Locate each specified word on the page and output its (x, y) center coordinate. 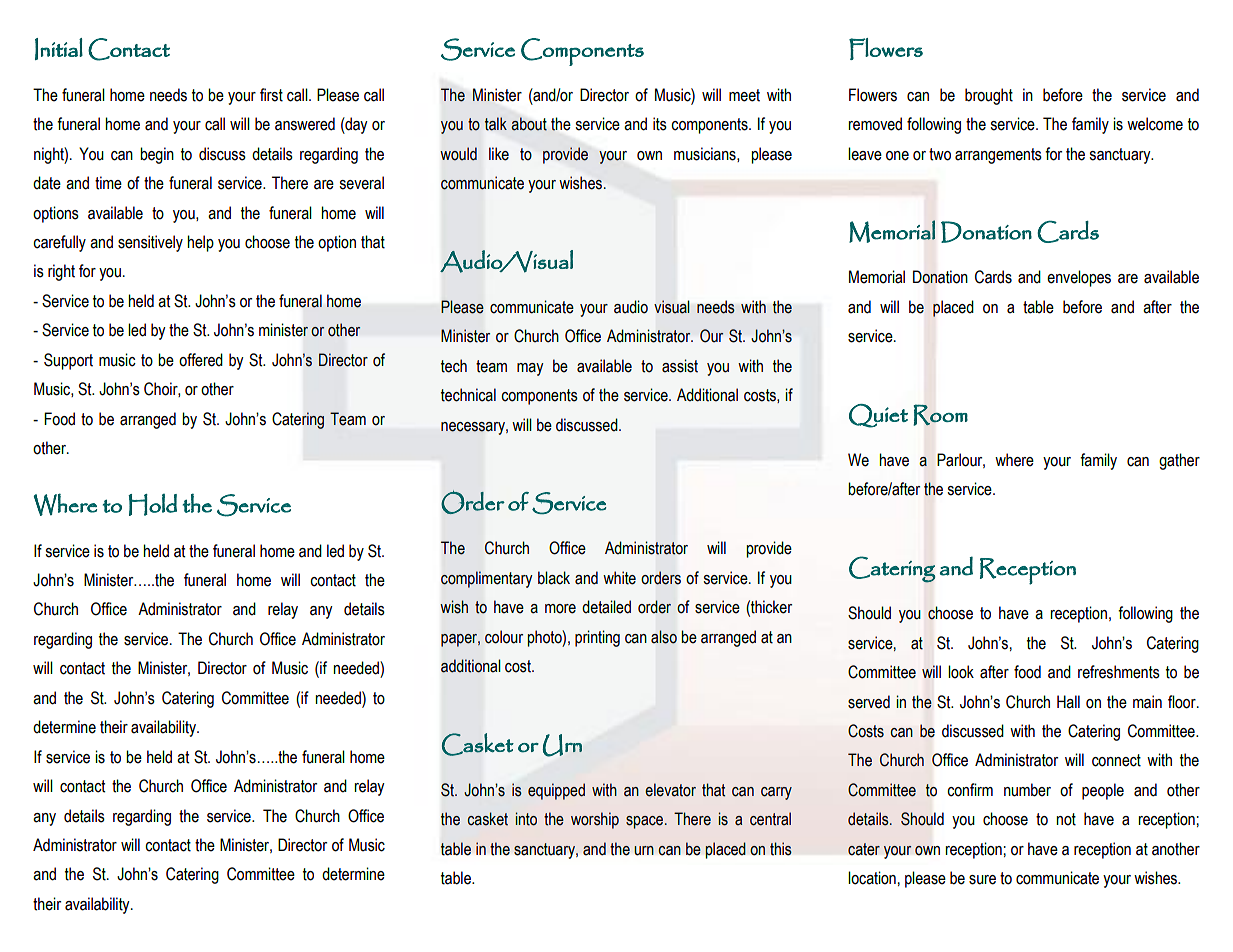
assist (680, 366)
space (646, 822)
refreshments (1119, 672)
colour (504, 637)
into (526, 819)
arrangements (998, 156)
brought (989, 96)
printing (597, 638)
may (530, 369)
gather (1179, 461)
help (200, 243)
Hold (152, 505)
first (271, 95)
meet (744, 95)
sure (982, 880)
